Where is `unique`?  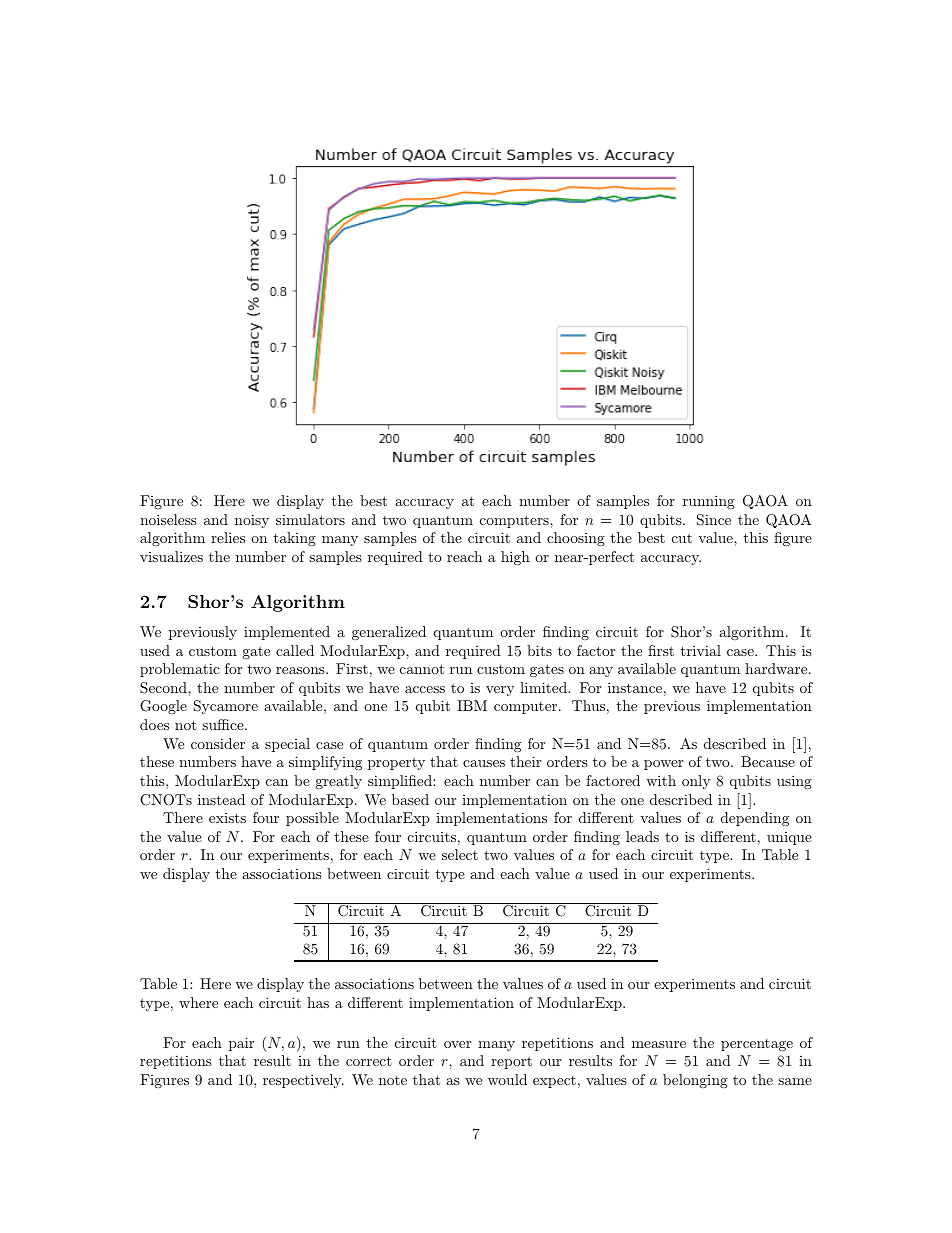
unique is located at coordinates (789, 838).
